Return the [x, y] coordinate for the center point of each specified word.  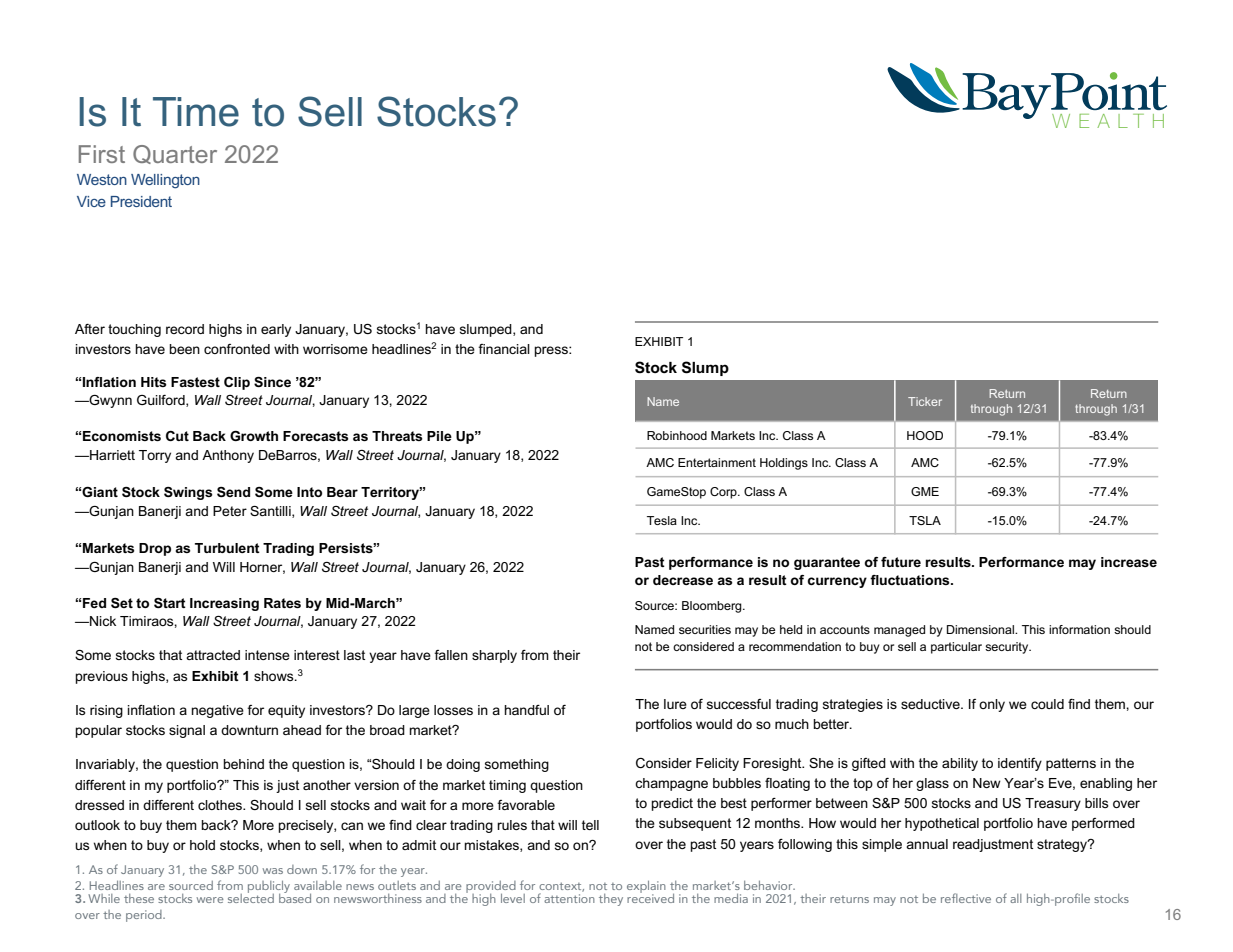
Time [196, 112]
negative [217, 711]
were [210, 900]
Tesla [662, 520]
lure [675, 704]
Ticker [925, 401]
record [185, 329]
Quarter [175, 154]
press [552, 351]
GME [925, 491]
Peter [230, 511]
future [901, 562]
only [992, 705]
